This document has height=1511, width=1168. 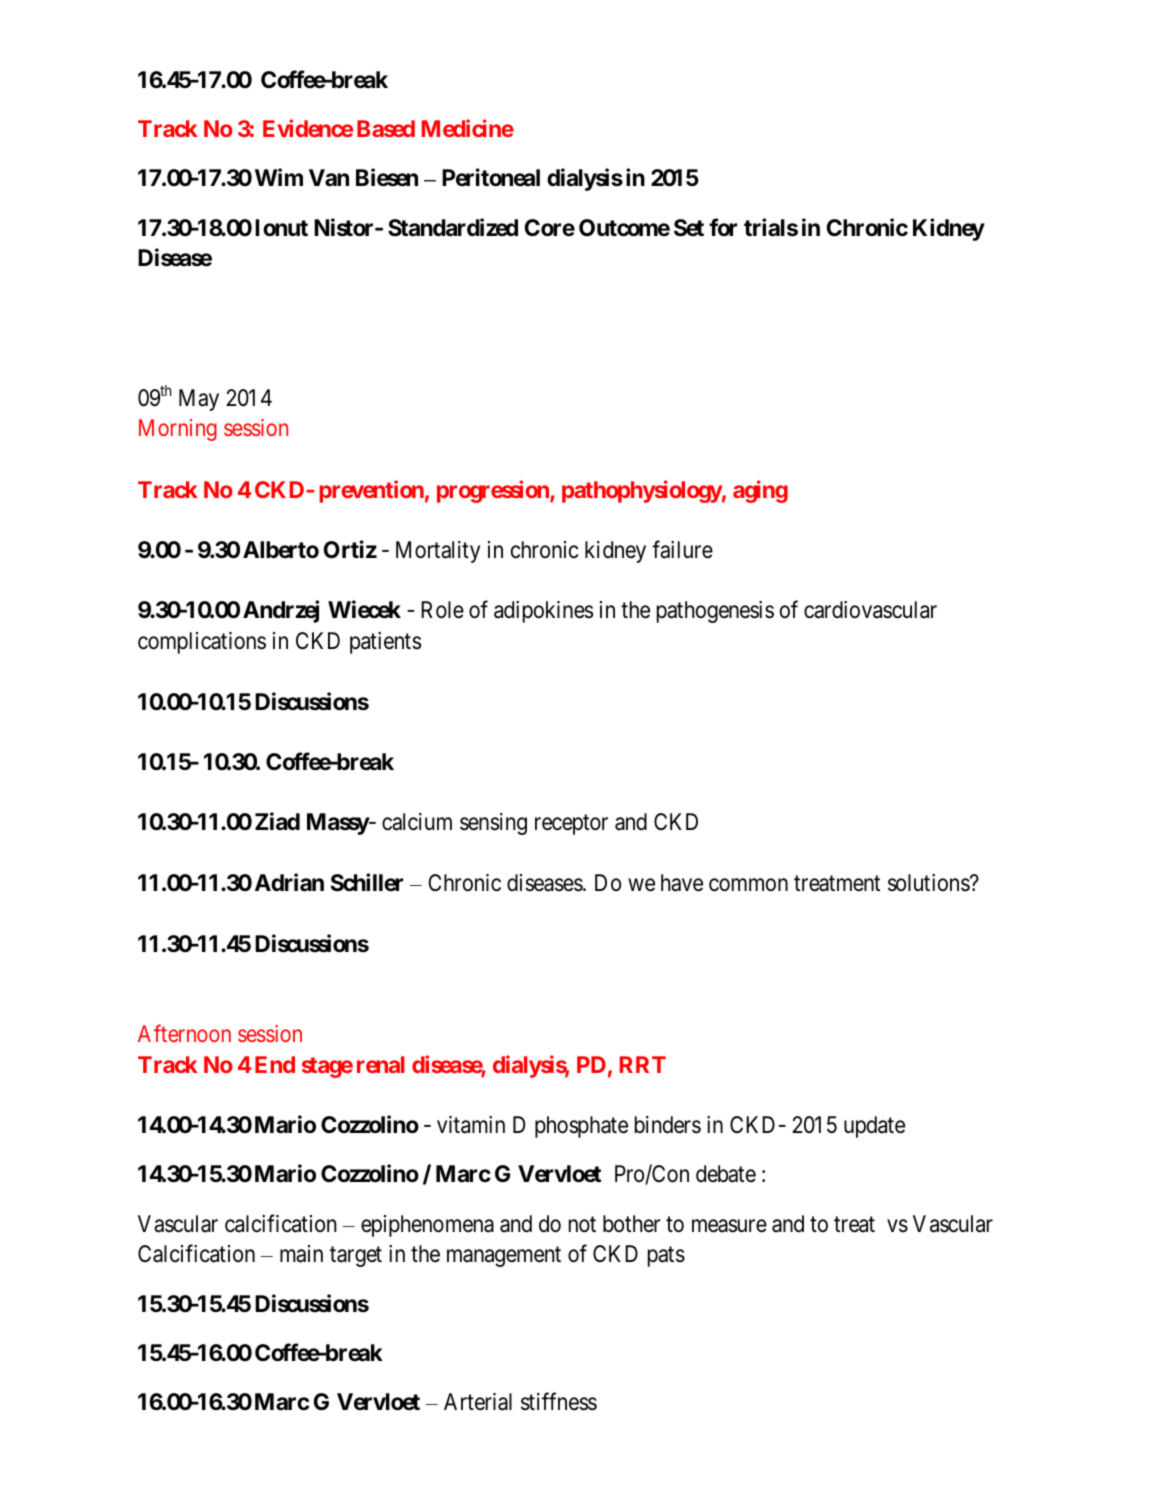 I want to click on Peritoneal, so click(x=491, y=178).
